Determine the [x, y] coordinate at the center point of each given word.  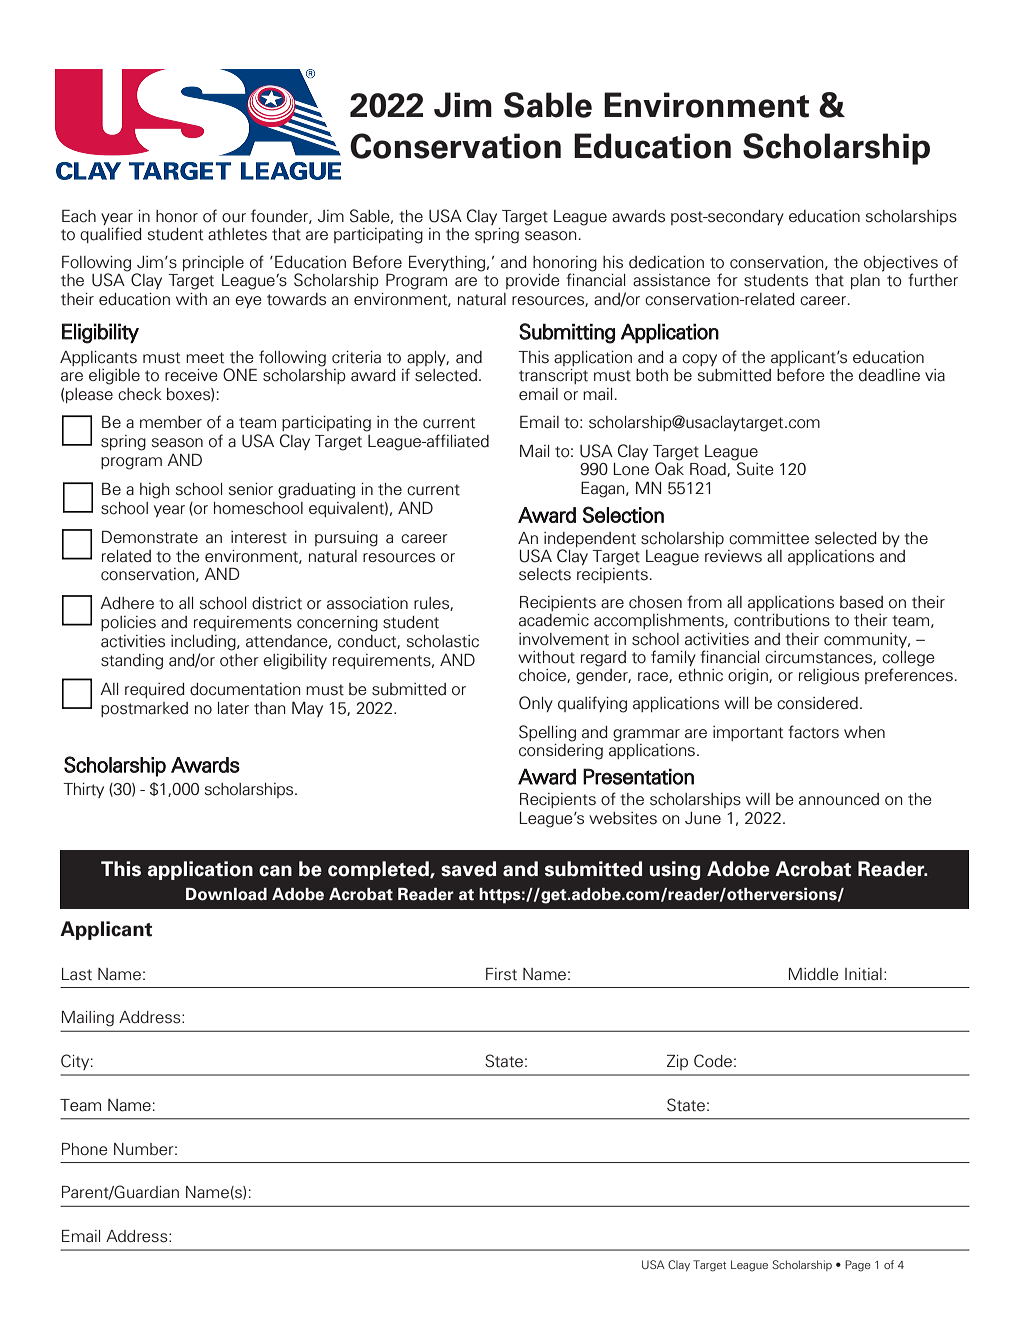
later [233, 708]
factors [813, 732]
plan [865, 281]
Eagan [604, 489]
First [501, 974]
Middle [814, 974]
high [154, 491]
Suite [754, 468]
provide [533, 281]
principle [213, 263]
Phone [85, 1149]
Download [226, 894]
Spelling [547, 733]
